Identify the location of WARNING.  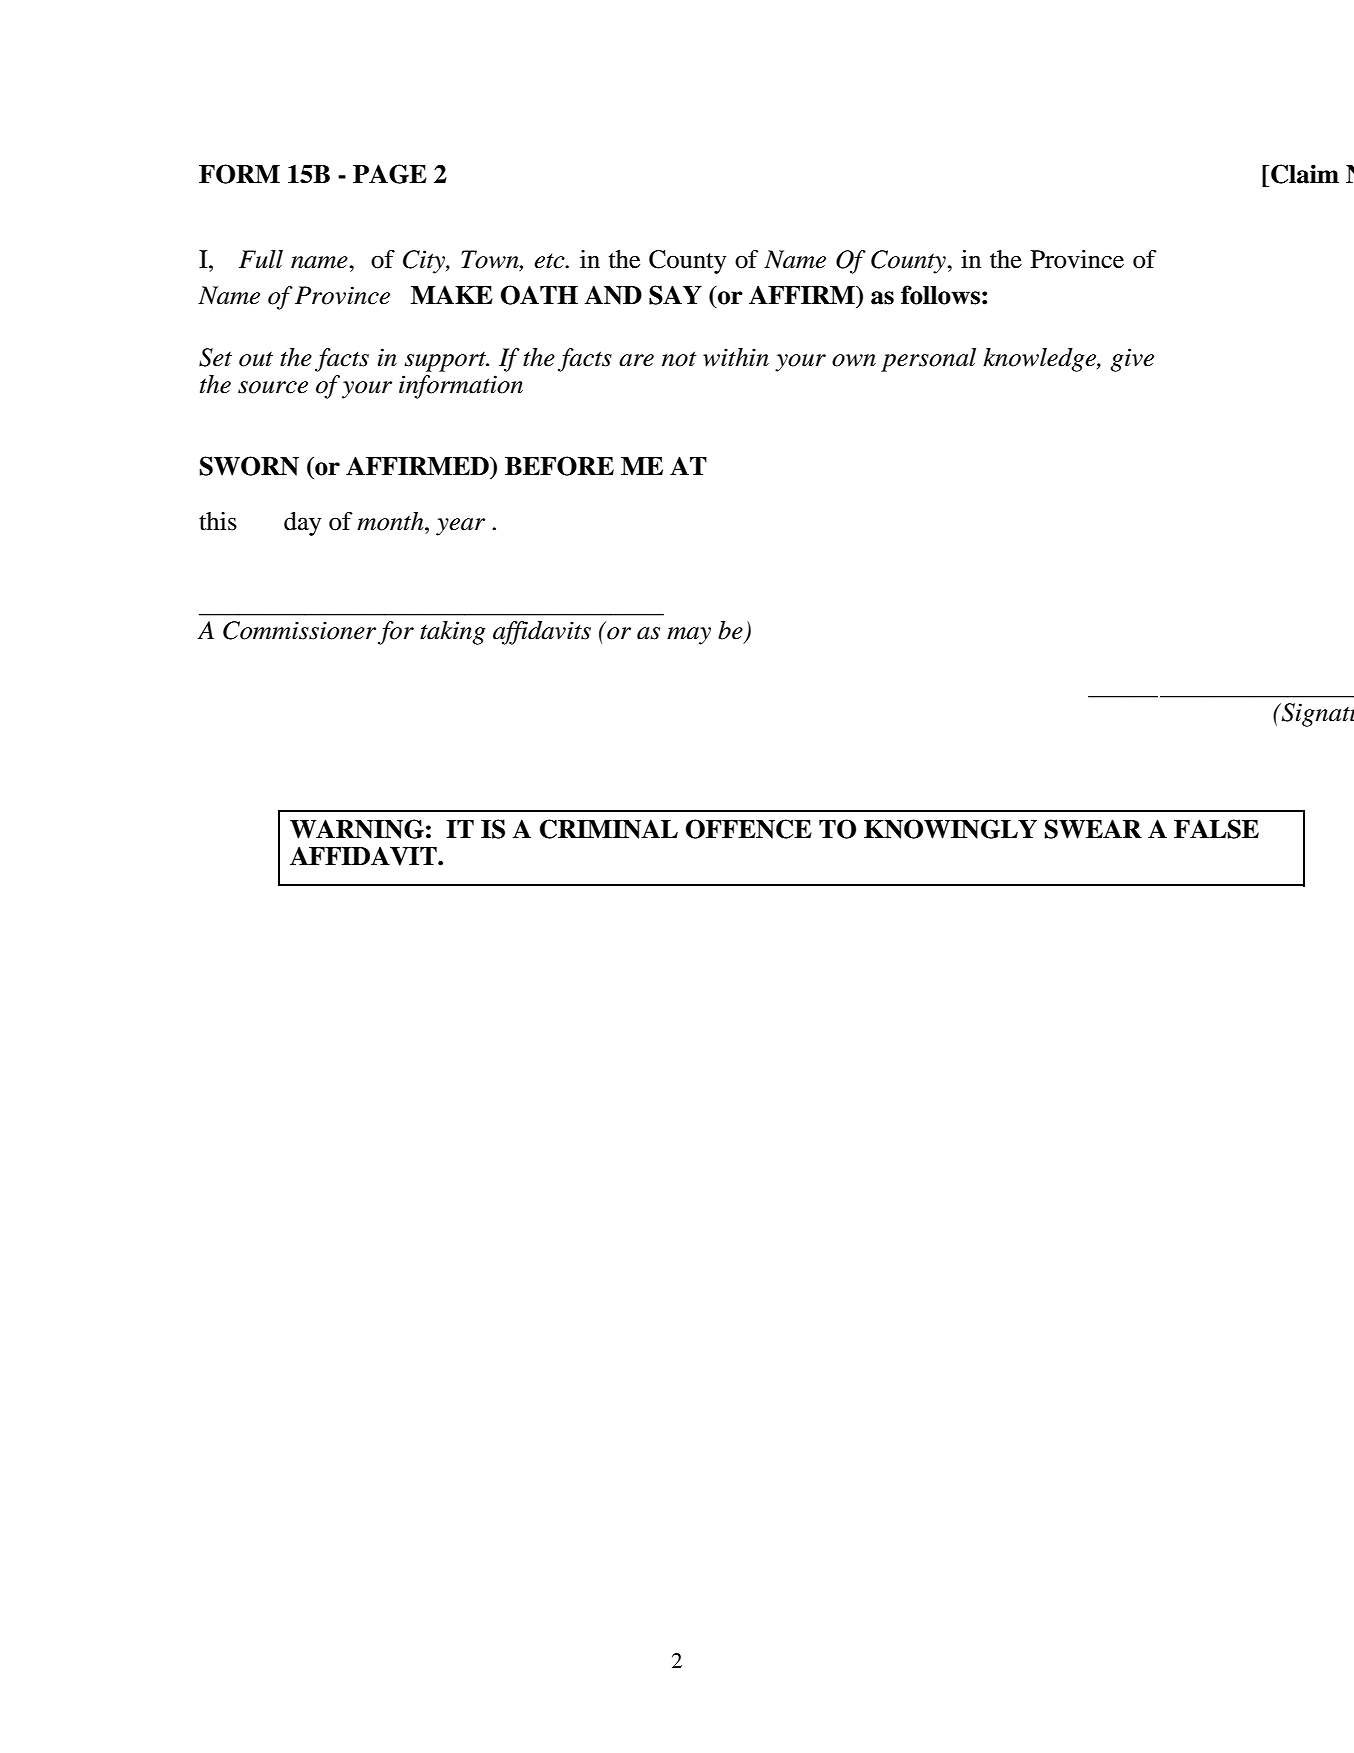
(357, 829).
